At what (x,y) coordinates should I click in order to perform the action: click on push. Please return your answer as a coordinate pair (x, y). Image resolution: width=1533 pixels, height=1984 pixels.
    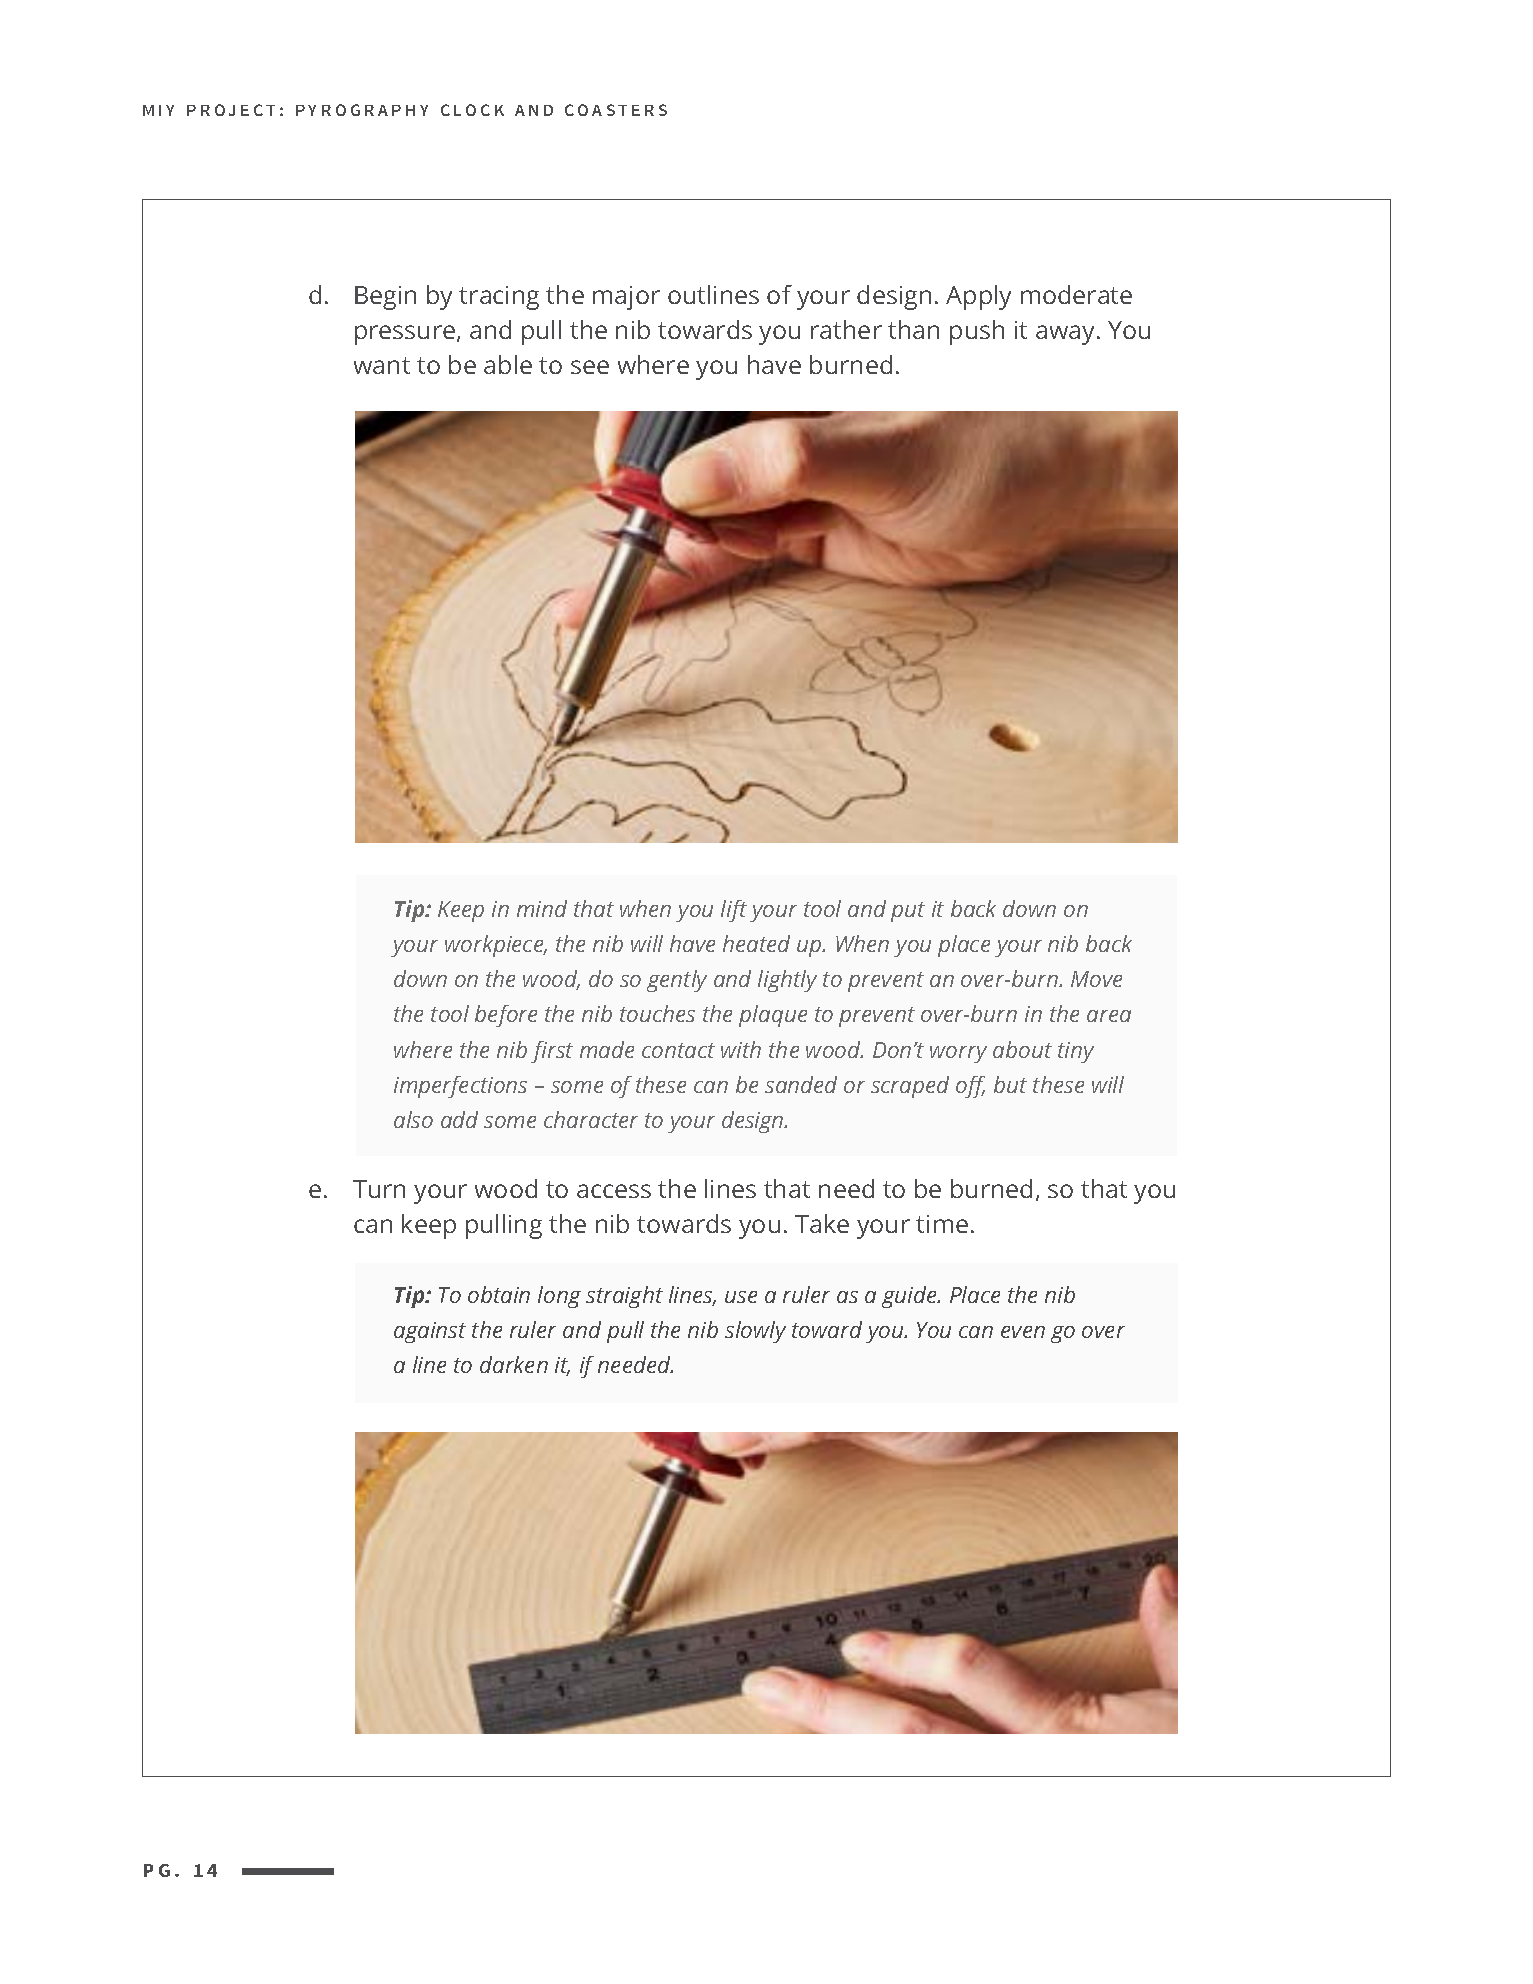
    Looking at the image, I should click on (977, 332).
